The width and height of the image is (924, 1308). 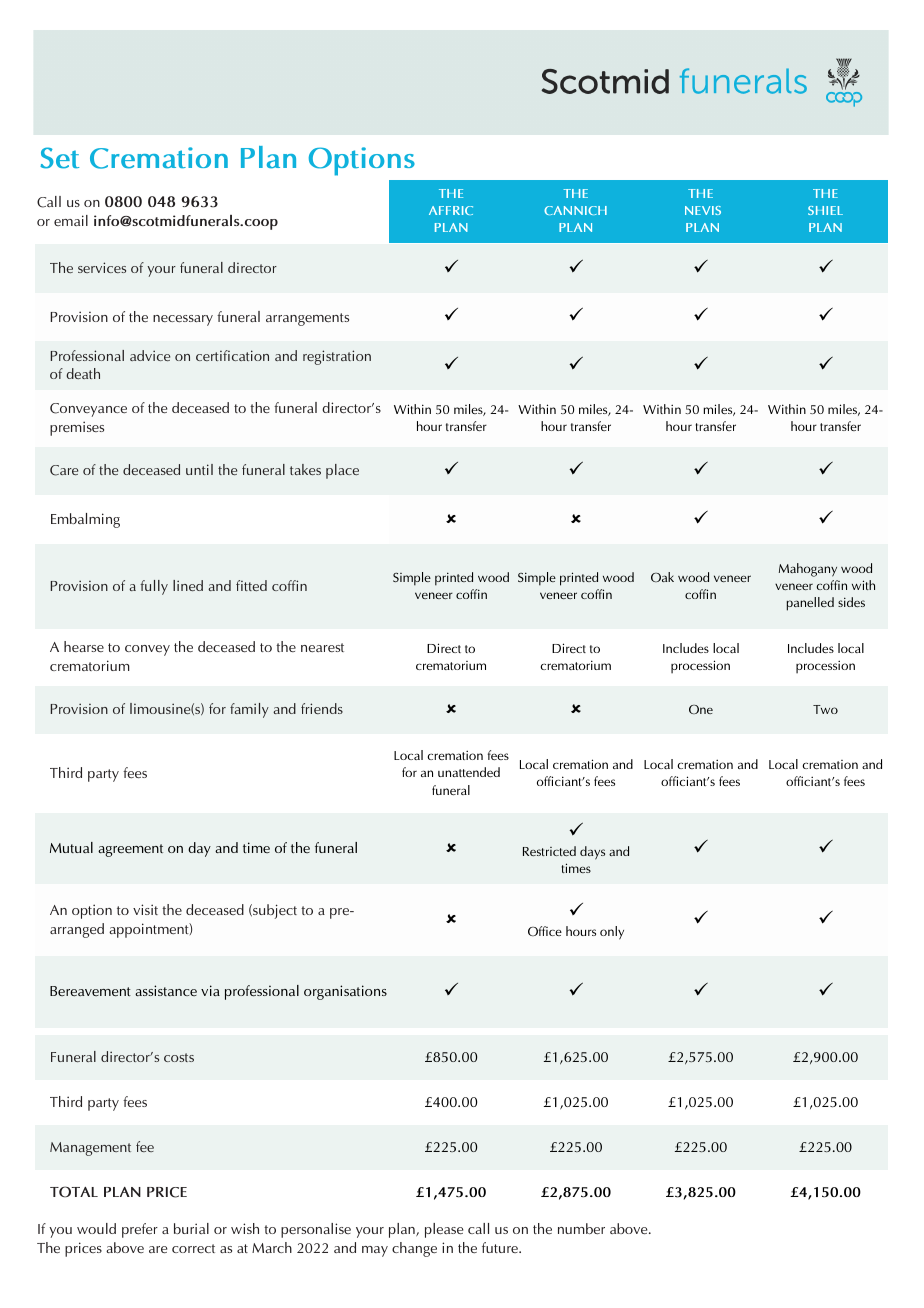 What do you see at coordinates (71, 220) in the image?
I see `email` at bounding box center [71, 220].
